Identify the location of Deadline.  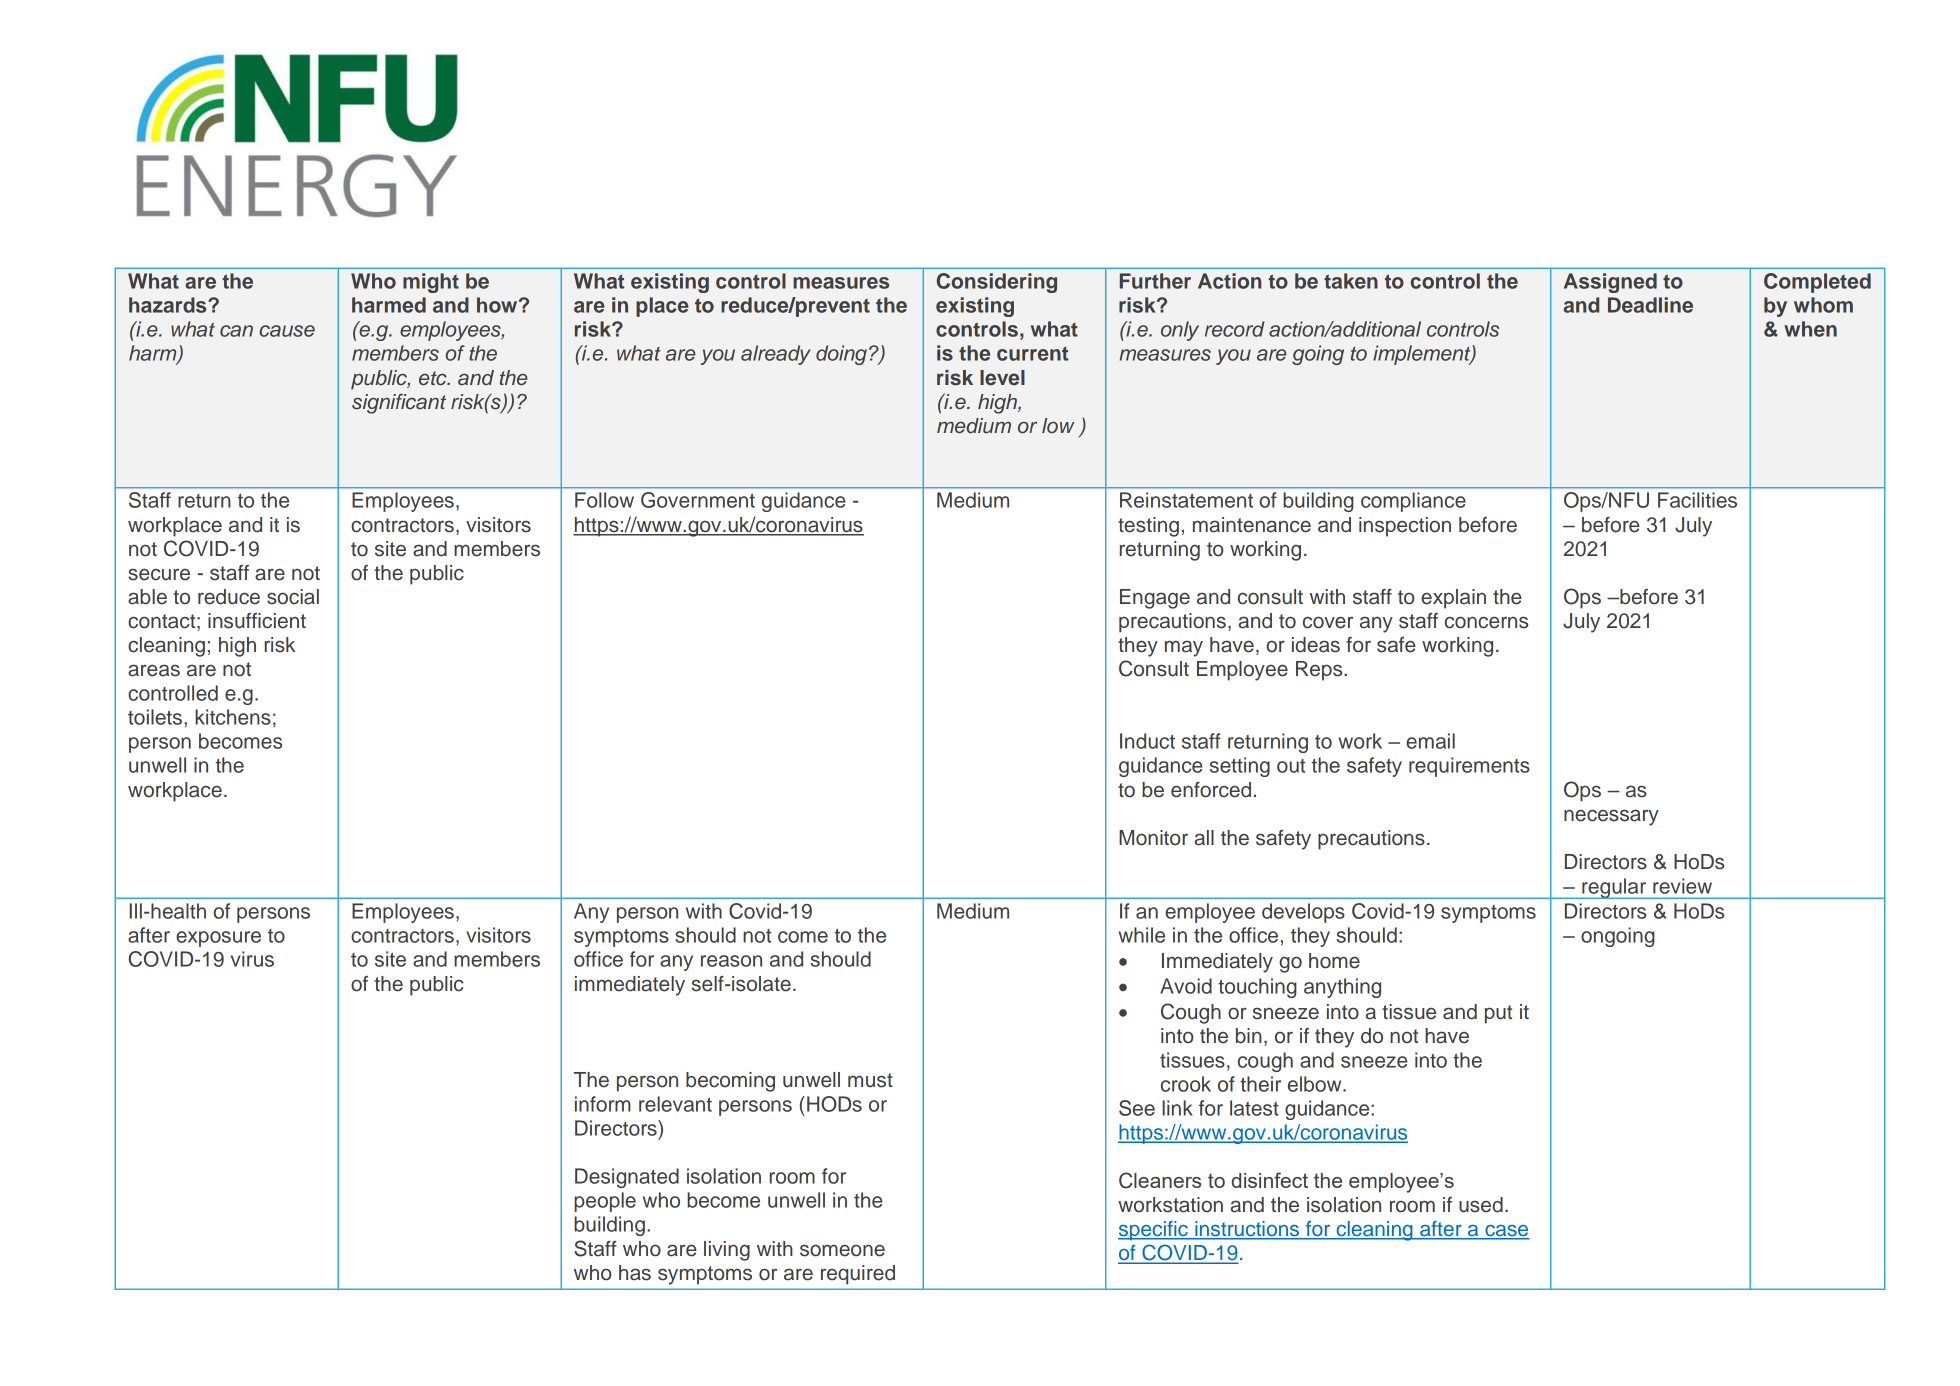
(1650, 305).
